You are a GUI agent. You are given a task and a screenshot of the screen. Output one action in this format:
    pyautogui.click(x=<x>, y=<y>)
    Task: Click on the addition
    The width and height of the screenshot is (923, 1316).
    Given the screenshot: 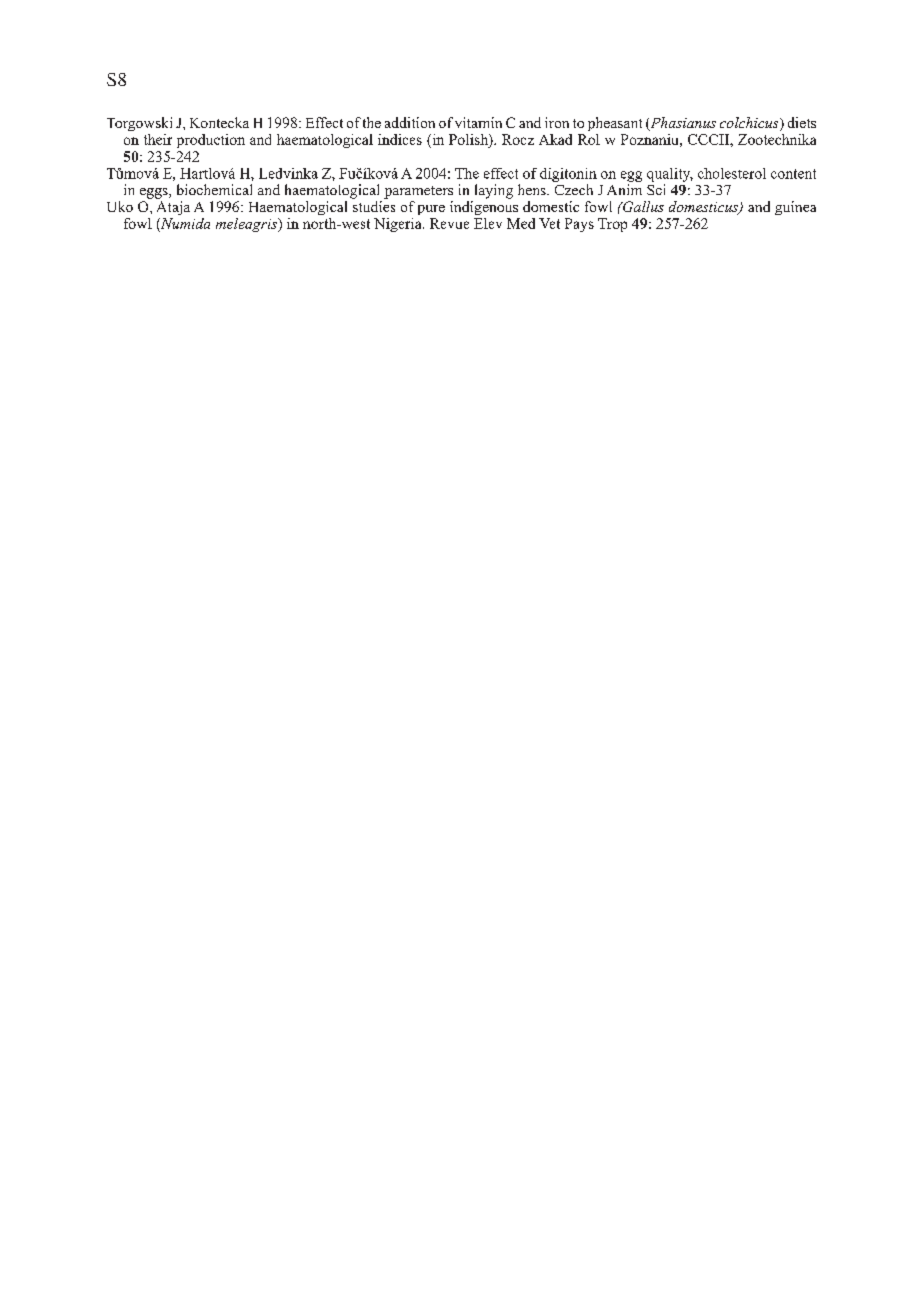 What is the action you would take?
    pyautogui.click(x=410, y=122)
